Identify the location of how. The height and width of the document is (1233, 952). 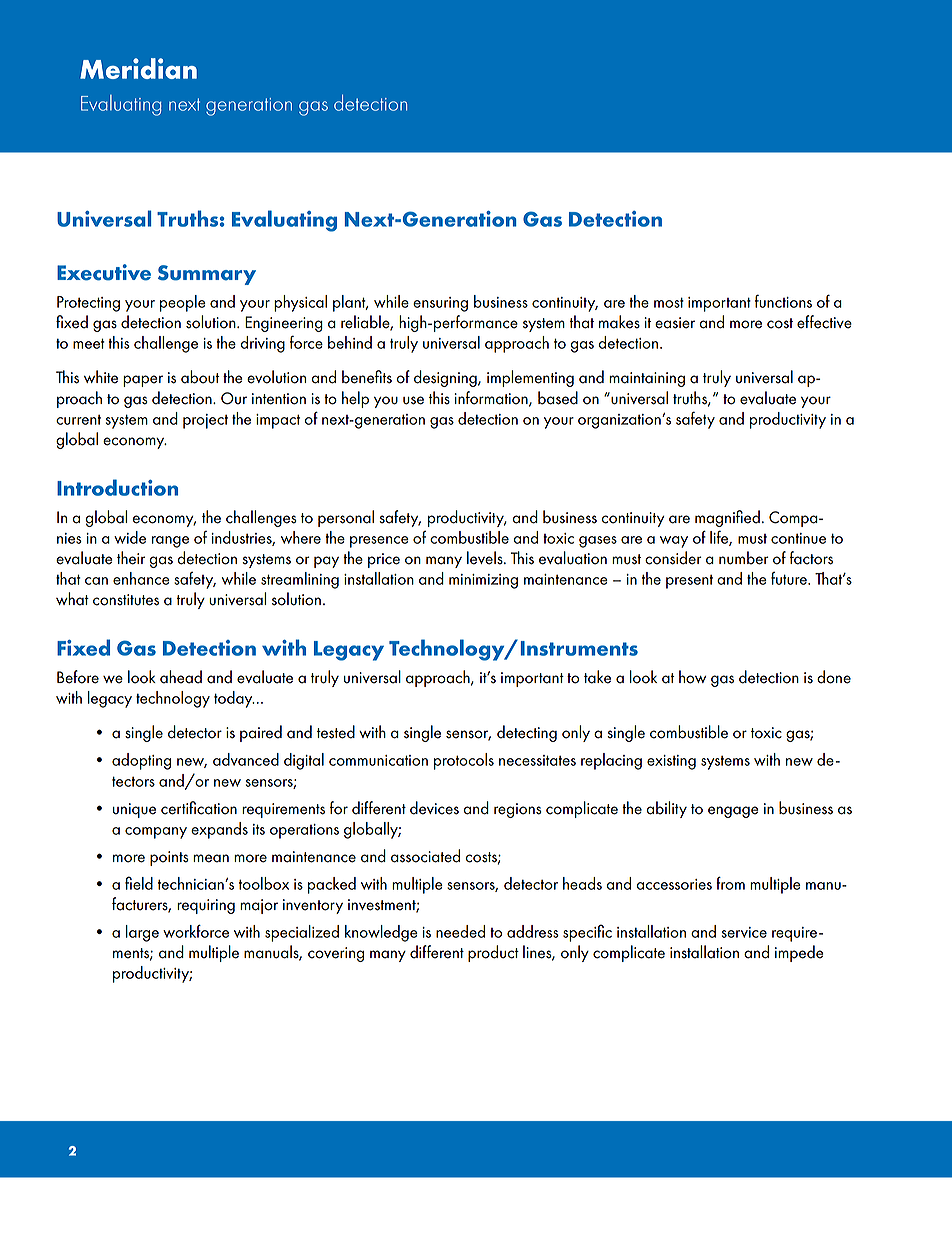
(692, 677).
